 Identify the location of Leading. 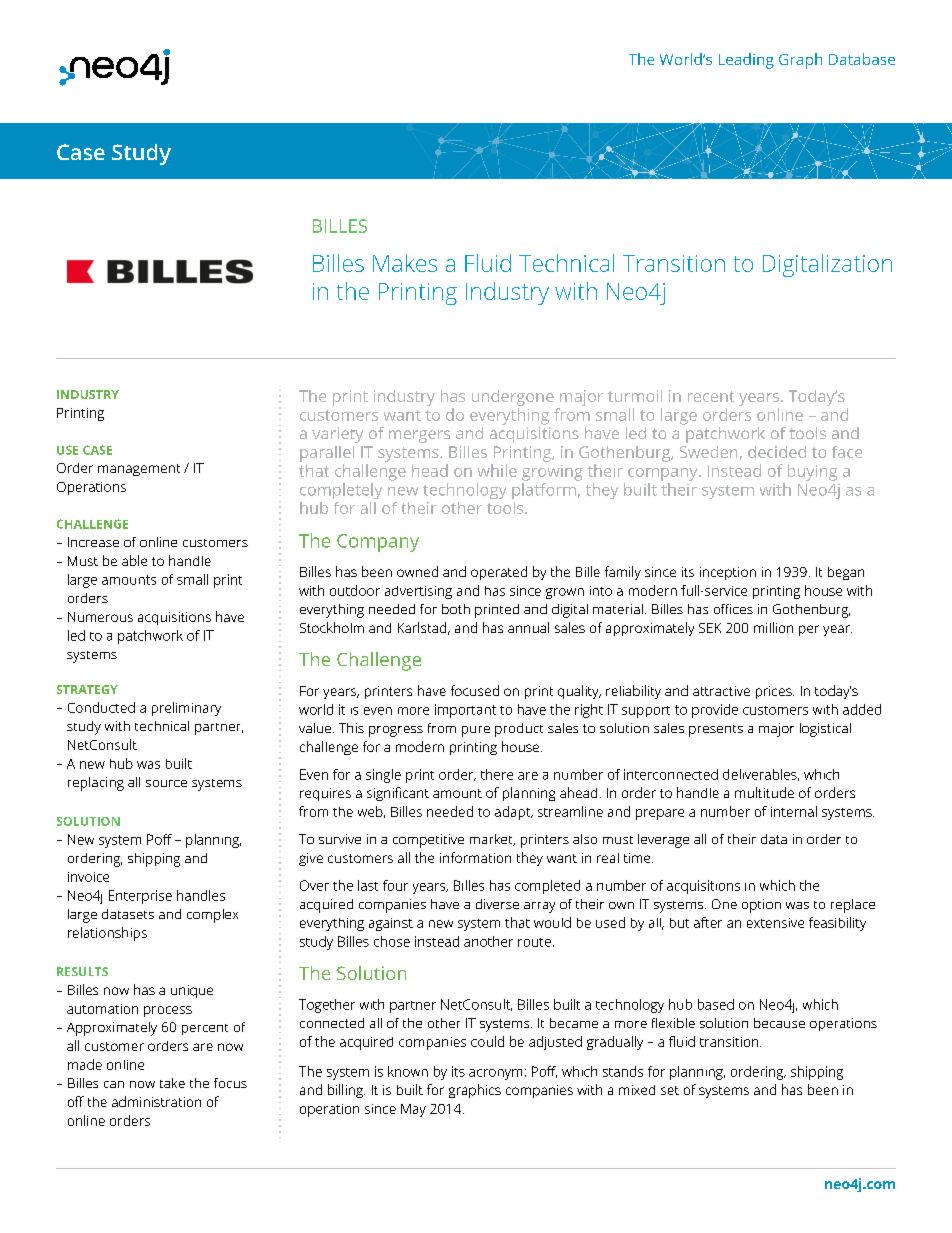
(746, 61).
